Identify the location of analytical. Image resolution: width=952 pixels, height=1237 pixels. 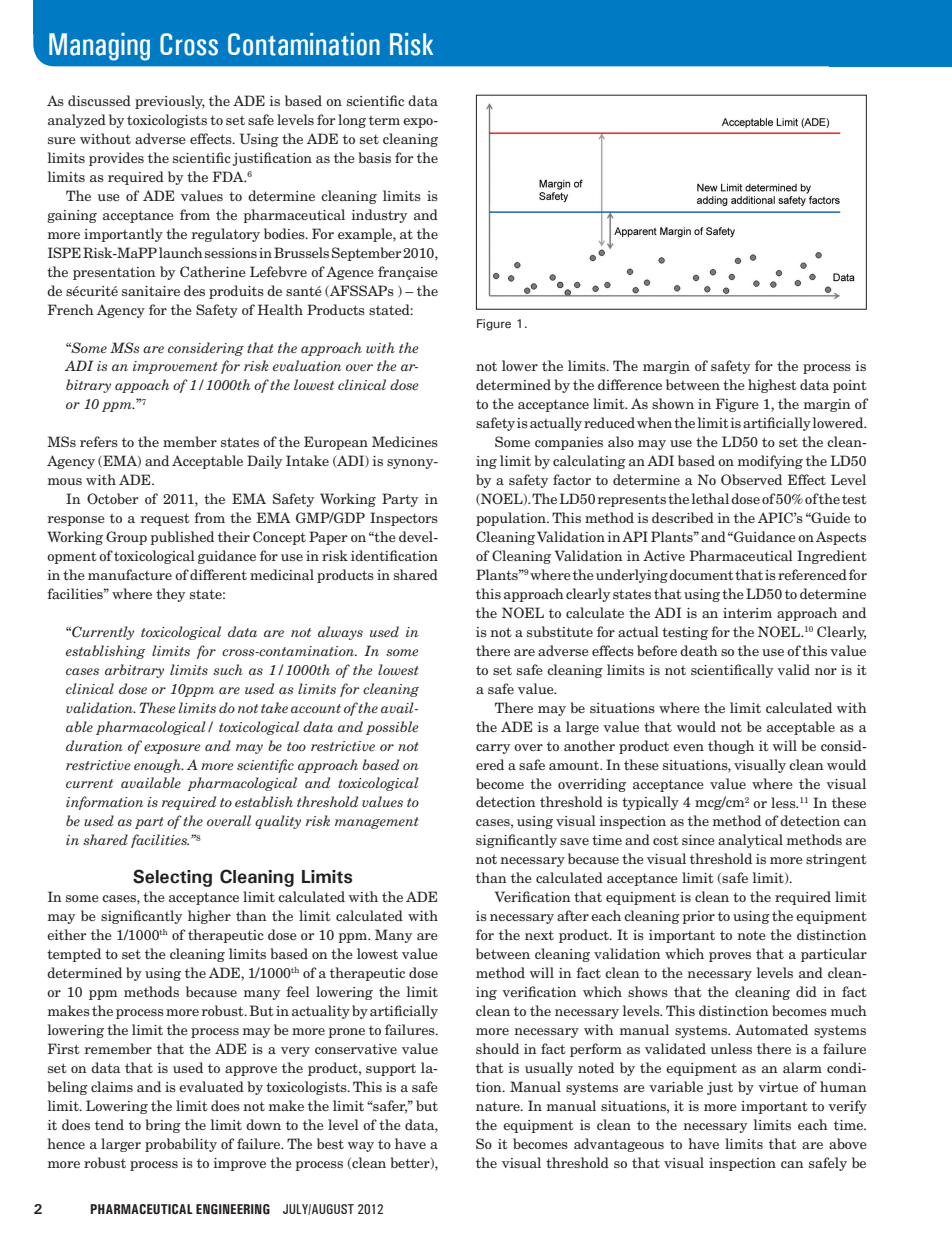
(750, 841).
